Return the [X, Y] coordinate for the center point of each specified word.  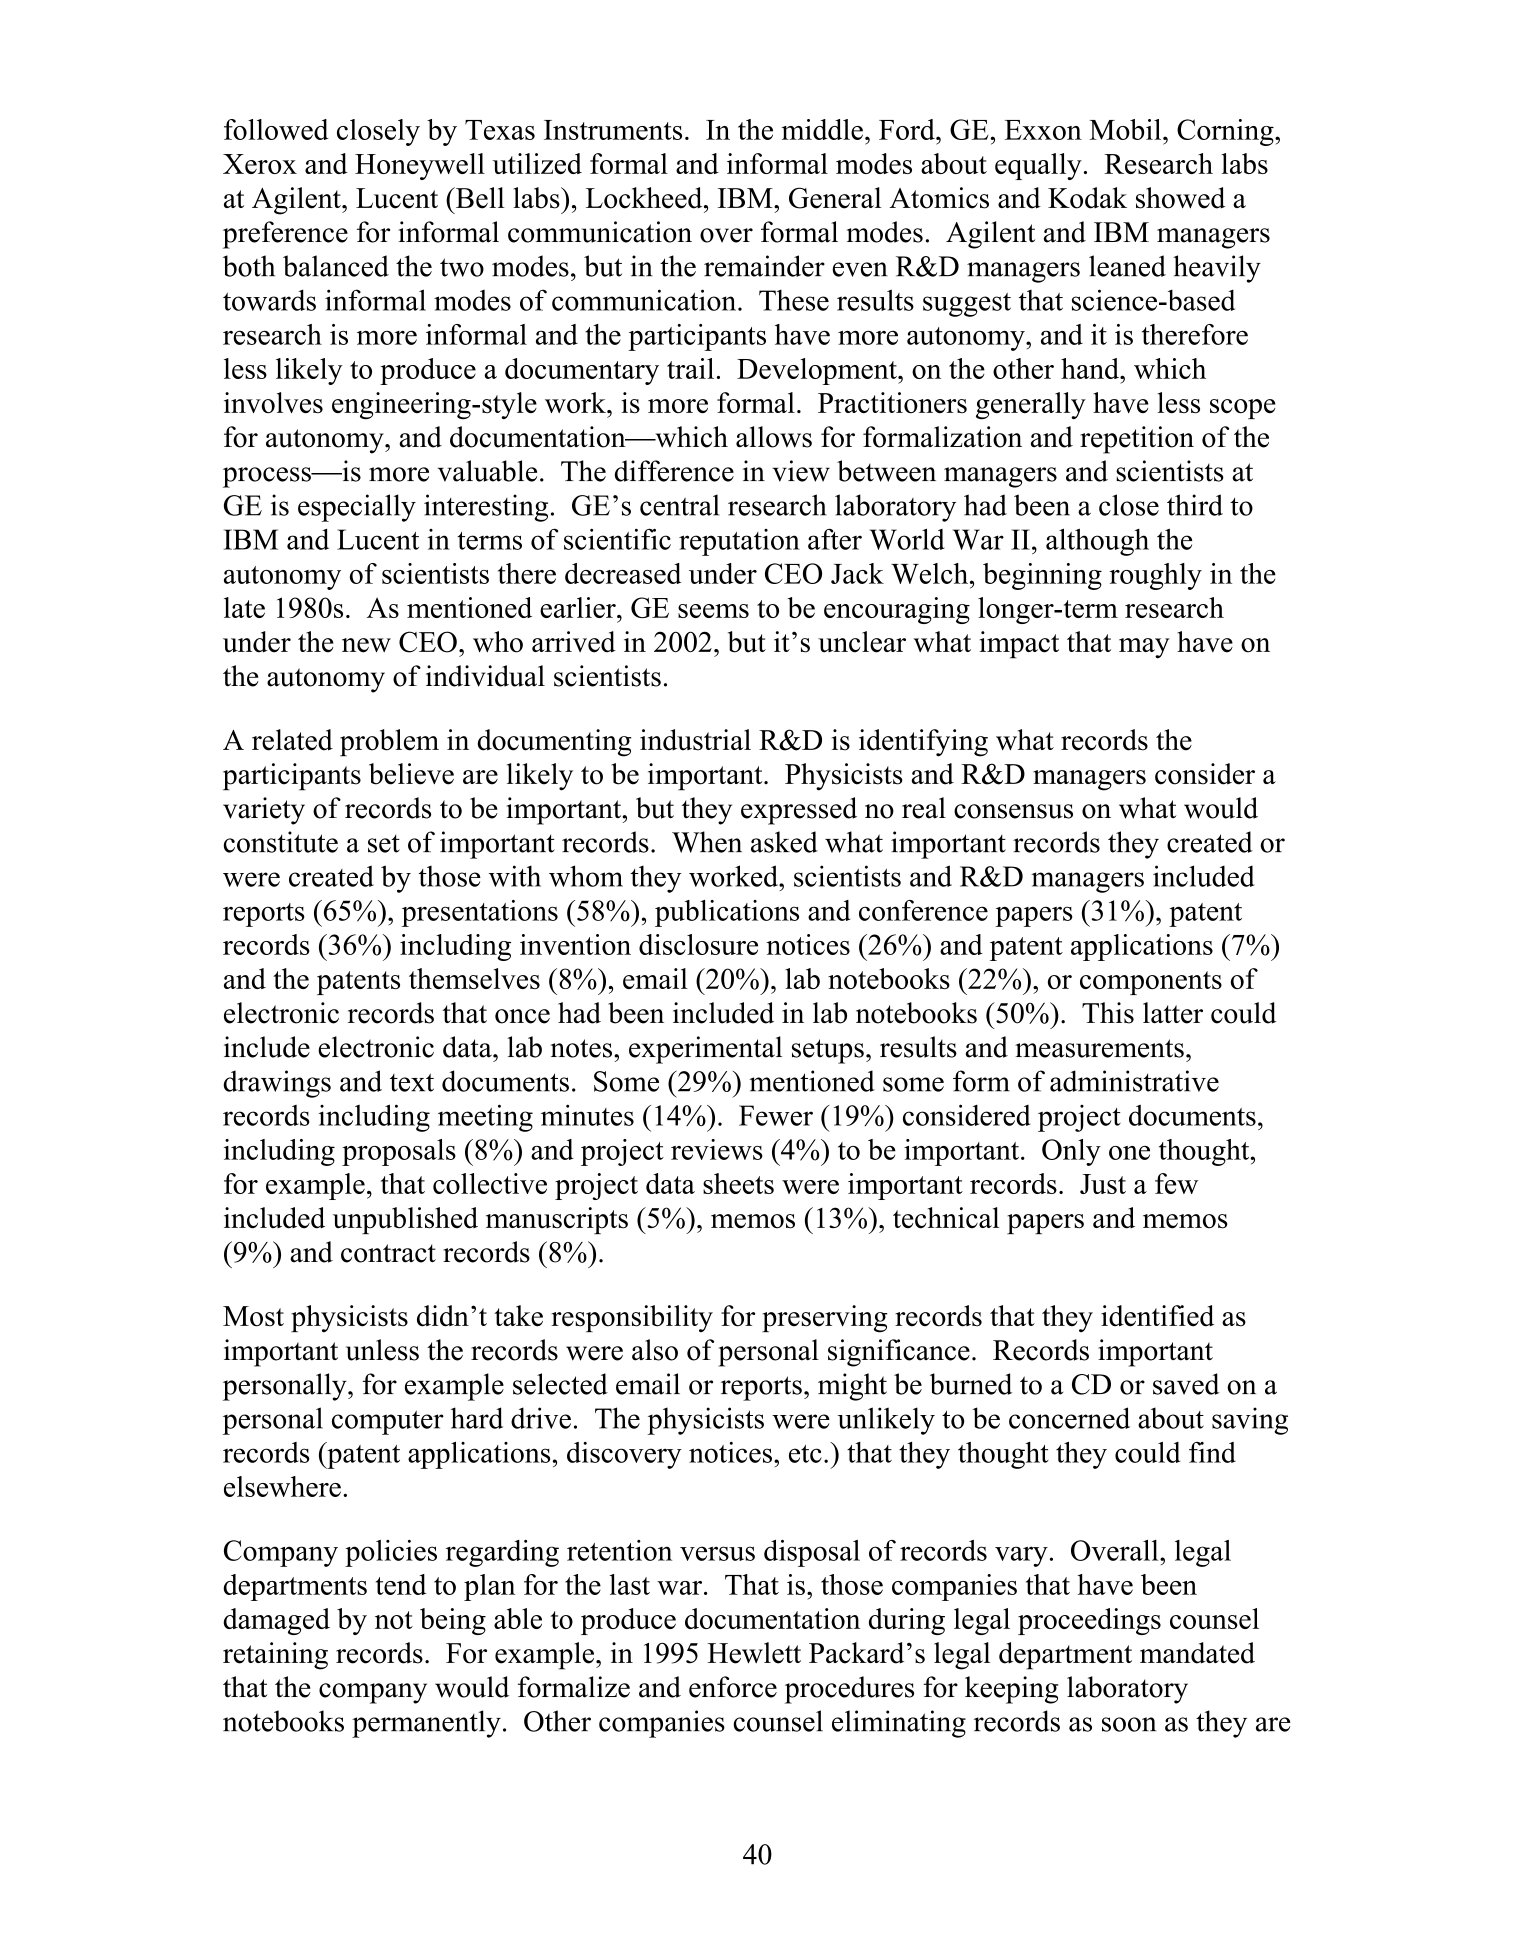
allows [774, 437]
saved [1186, 1384]
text [412, 1082]
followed [276, 129]
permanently [426, 1724]
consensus [1013, 811]
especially [357, 508]
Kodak [1087, 198]
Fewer [776, 1115]
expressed [799, 811]
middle [822, 129]
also [655, 1350]
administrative [1134, 1081]
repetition [1137, 440]
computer [388, 1422]
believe [411, 774]
